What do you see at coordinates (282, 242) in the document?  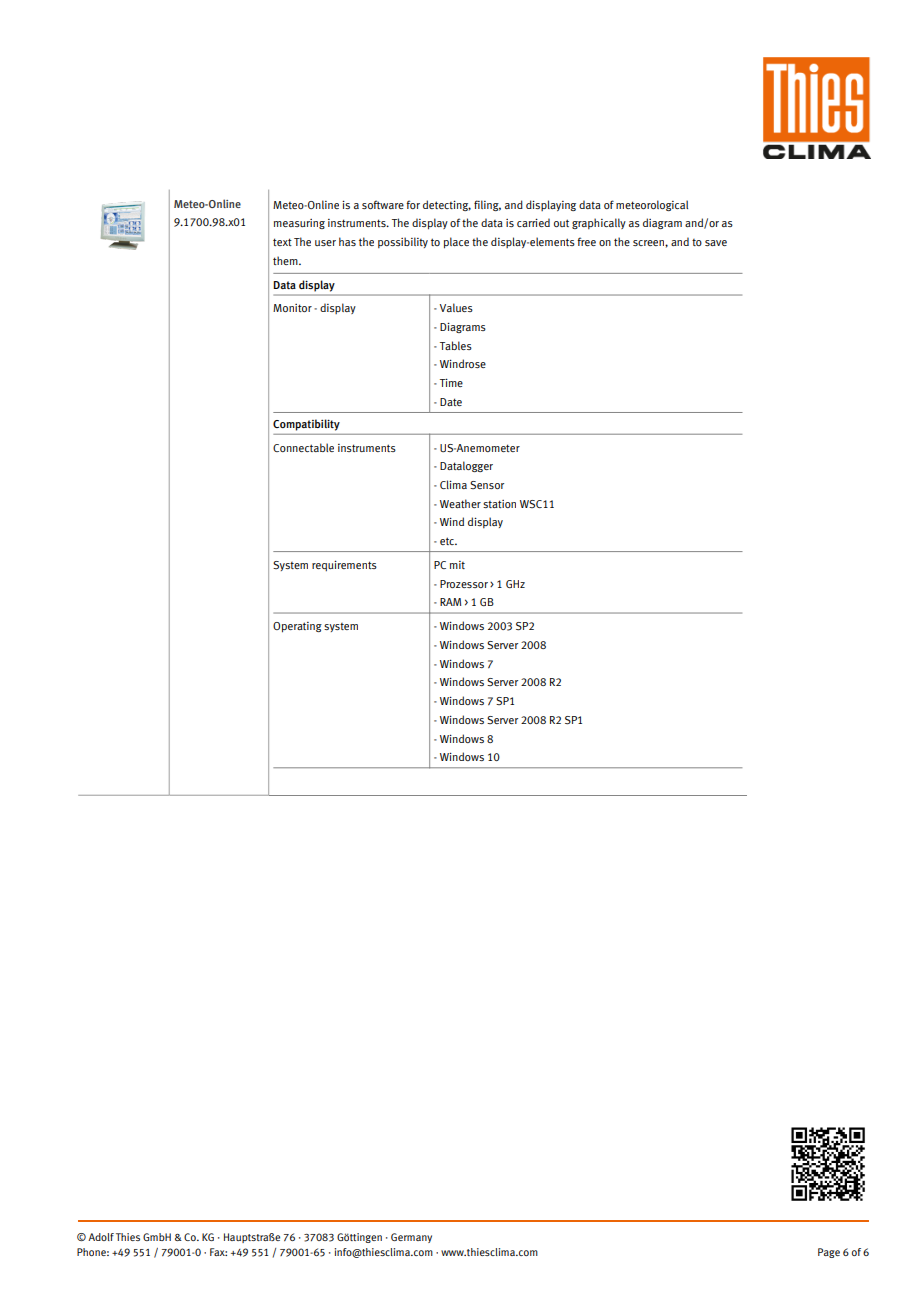 I see `text` at bounding box center [282, 242].
